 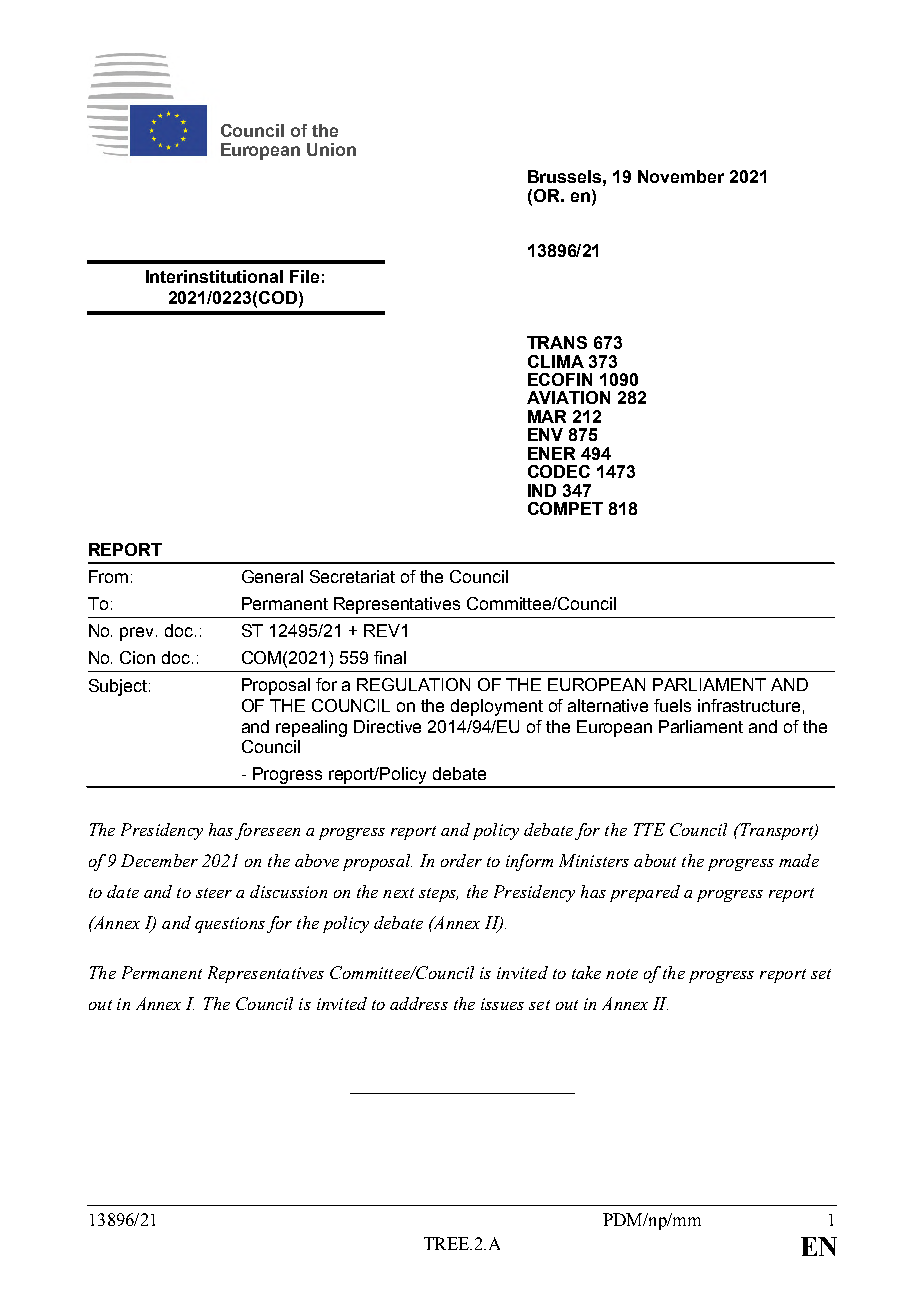 I want to click on fuels, so click(x=672, y=705).
